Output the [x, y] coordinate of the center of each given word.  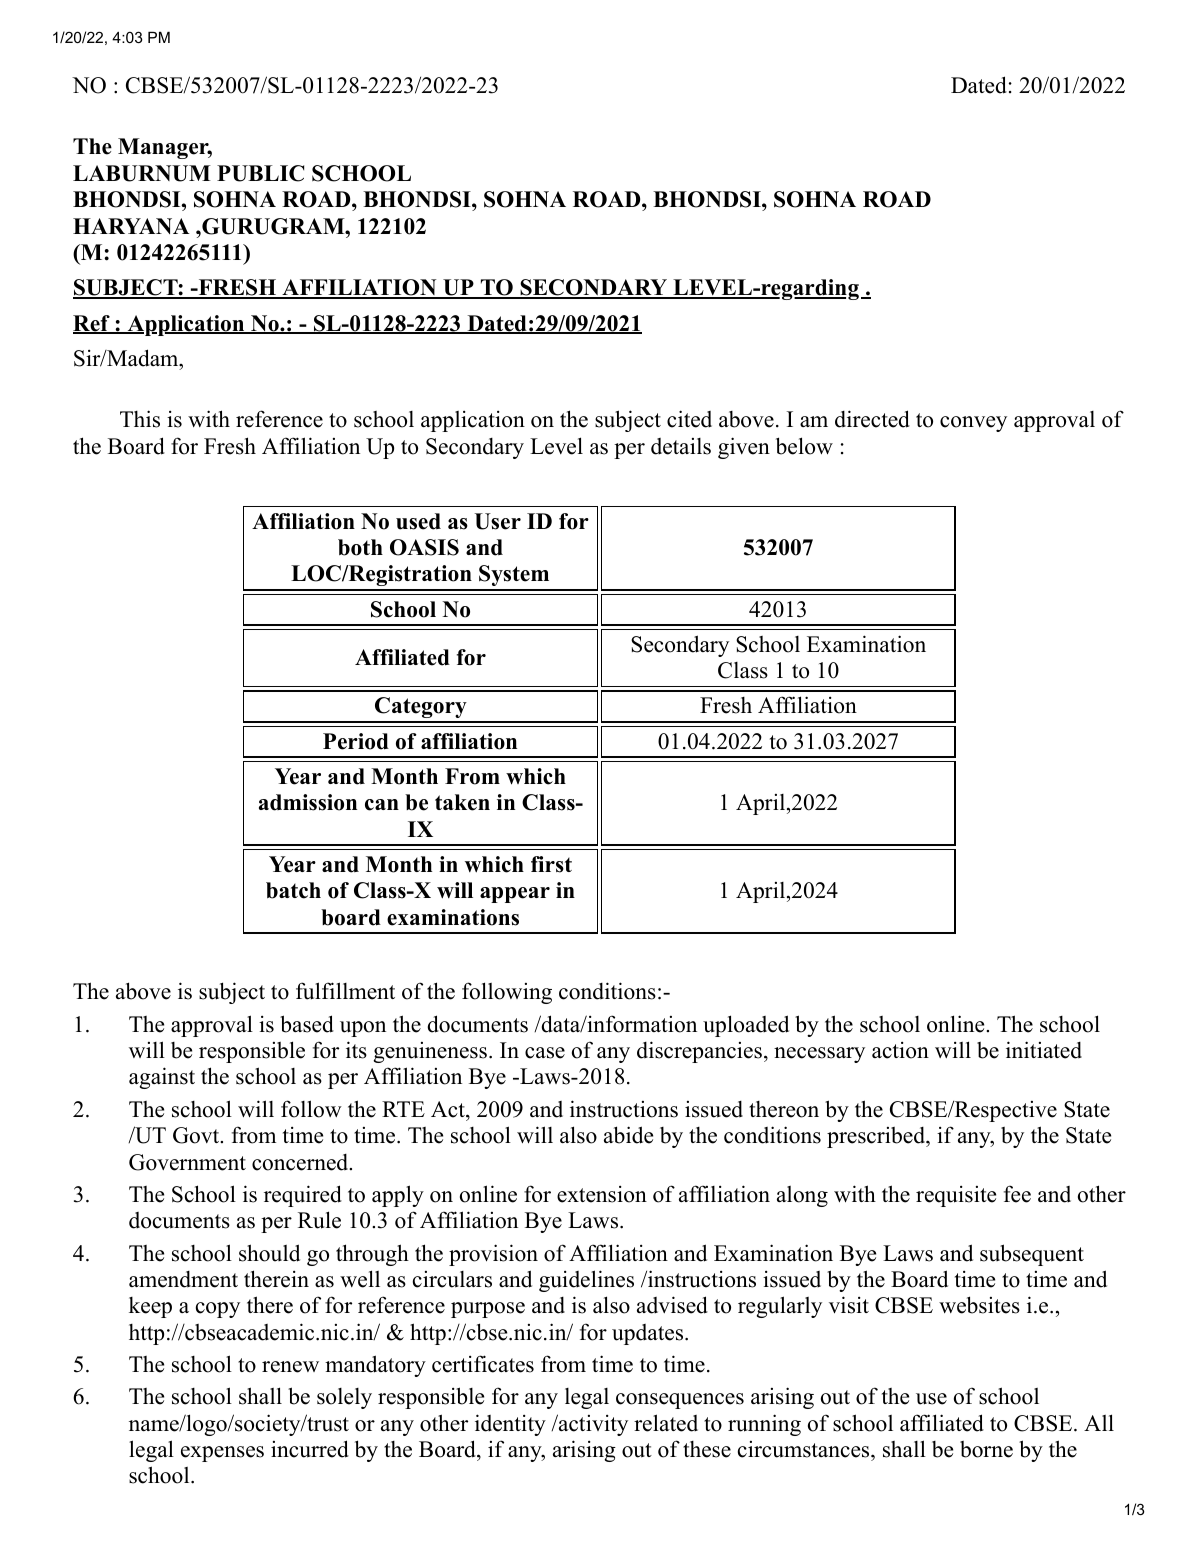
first [551, 864]
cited [689, 419]
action [900, 1050]
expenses [222, 1454]
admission [308, 802]
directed [872, 419]
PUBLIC [260, 173]
